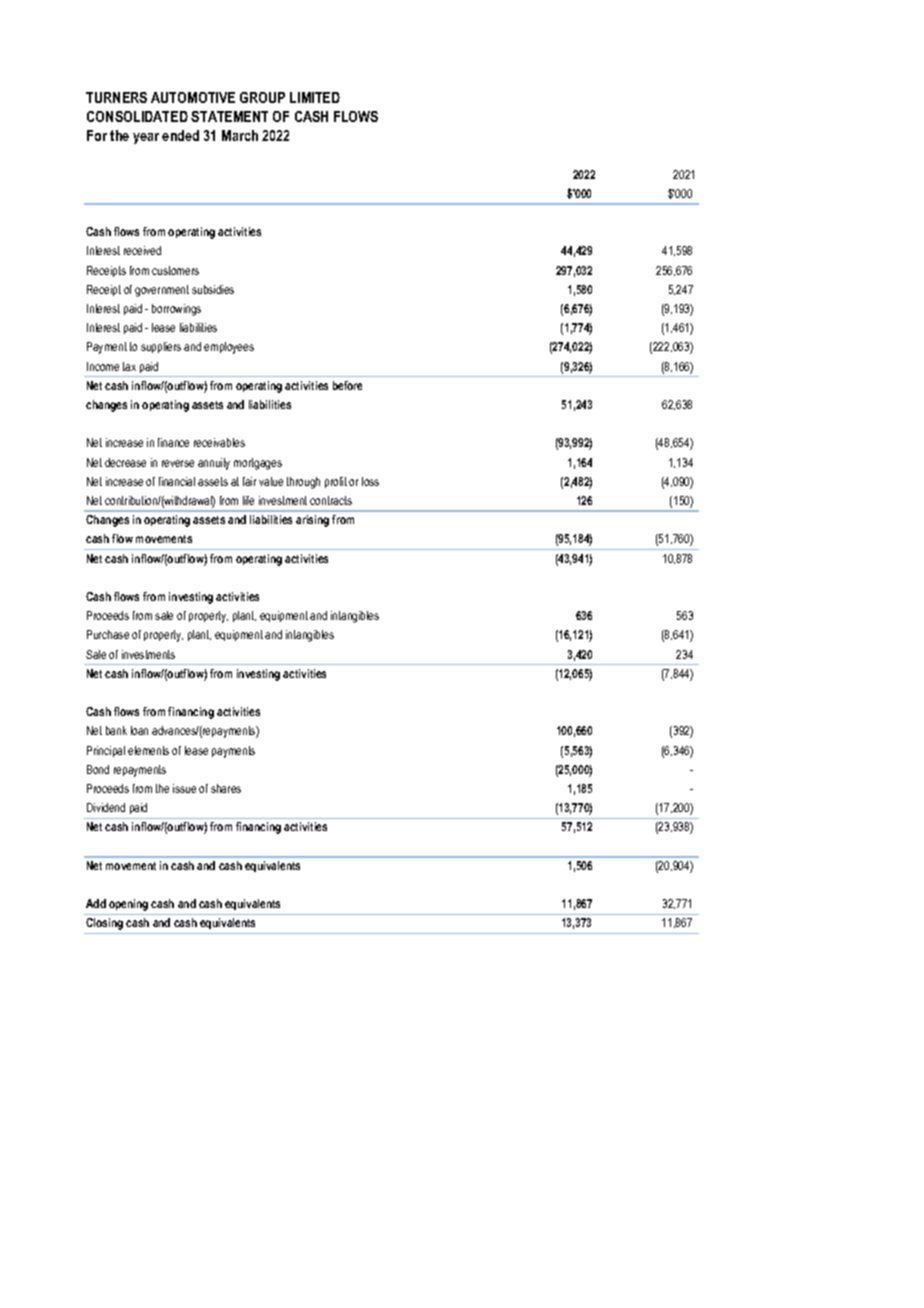 The image size is (924, 1308). What do you see at coordinates (331, 500) in the screenshot?
I see `contracts` at bounding box center [331, 500].
